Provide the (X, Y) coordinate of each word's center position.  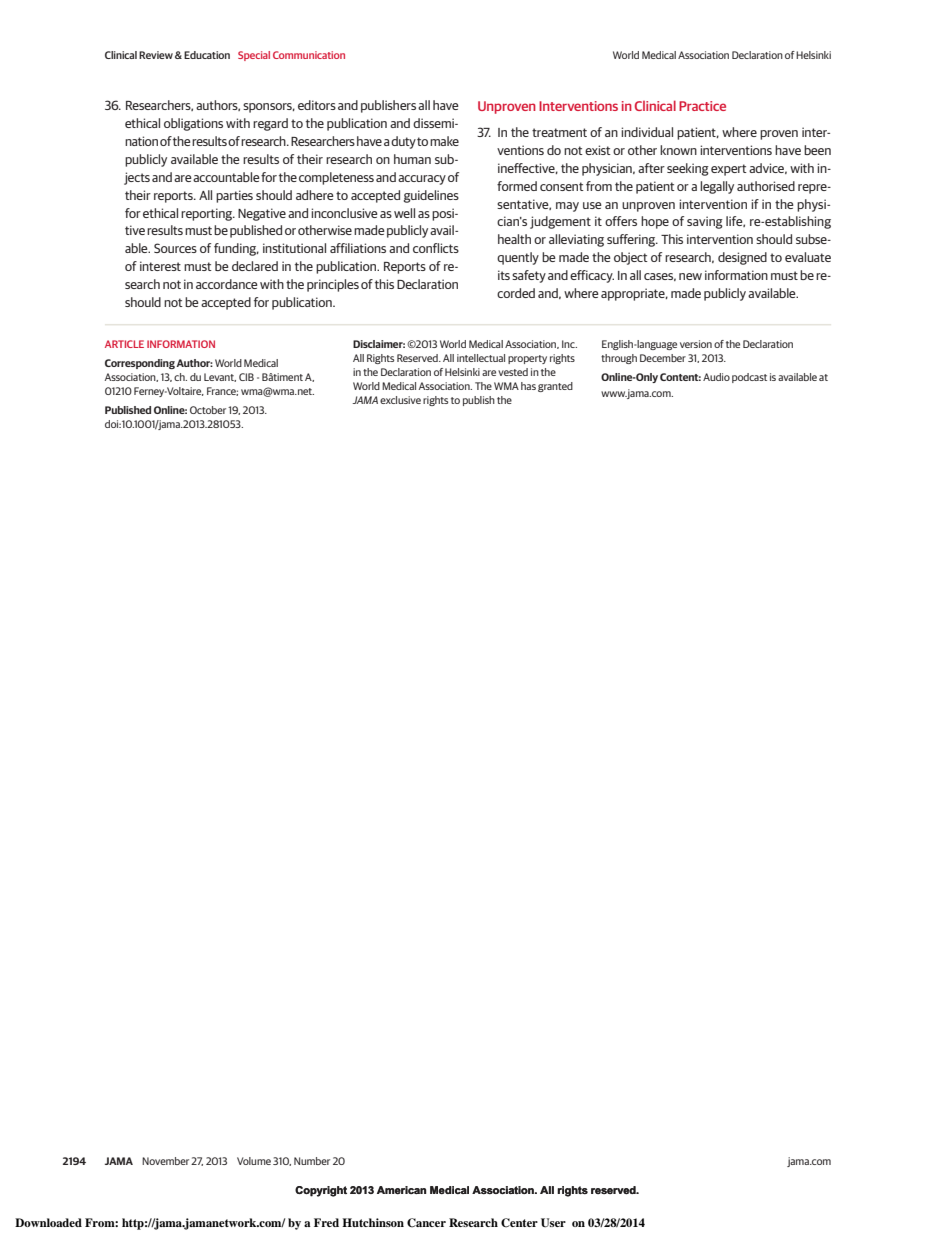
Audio (716, 377)
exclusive (400, 400)
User (553, 1223)
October (208, 410)
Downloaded (48, 1222)
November (165, 1161)
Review (156, 55)
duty (404, 142)
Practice (702, 106)
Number (312, 1161)
